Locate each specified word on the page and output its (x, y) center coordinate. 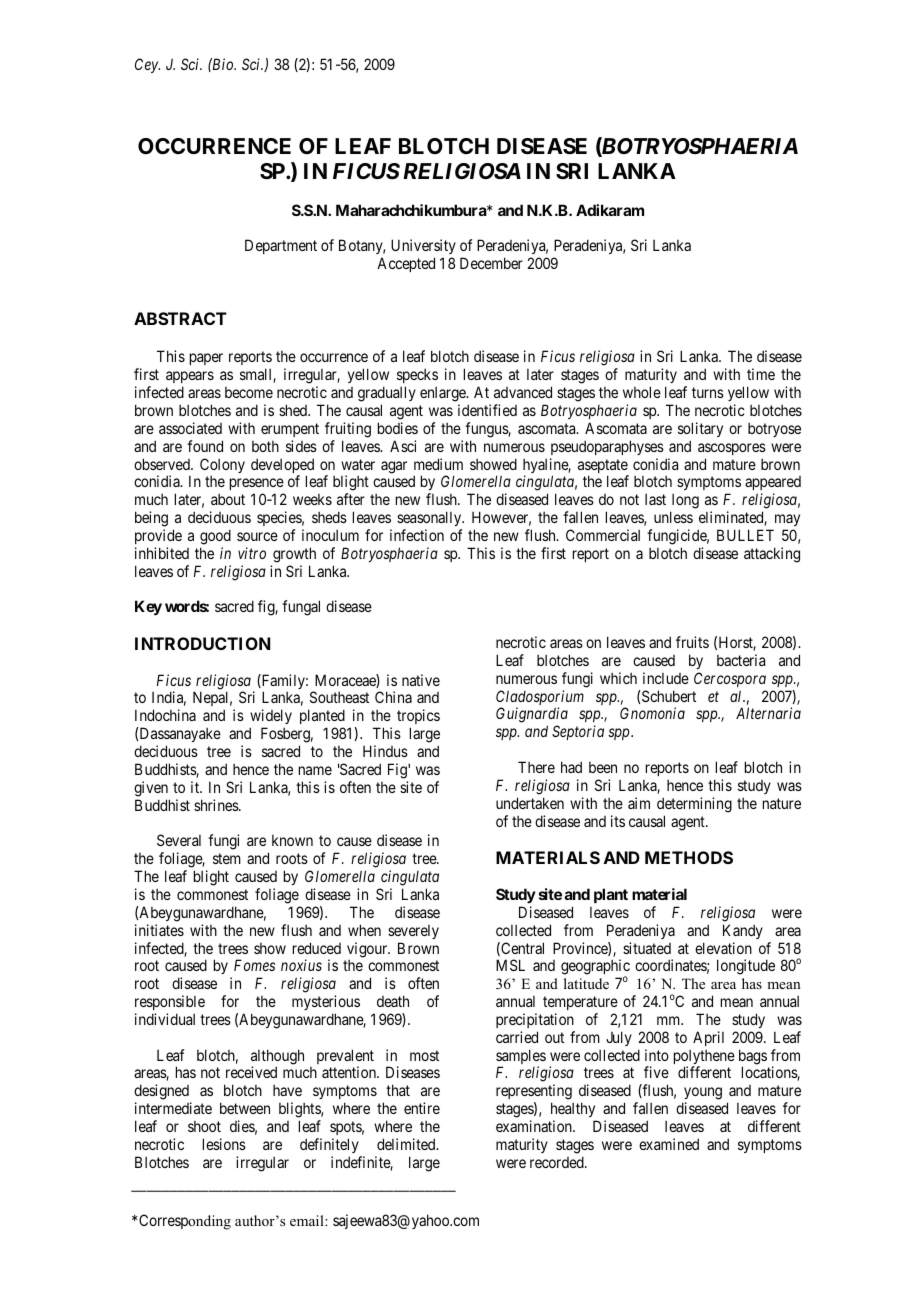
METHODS (689, 857)
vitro (252, 553)
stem (227, 858)
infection (417, 535)
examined (669, 1144)
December (491, 263)
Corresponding (185, 1222)
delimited (407, 1144)
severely (413, 932)
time (761, 374)
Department (281, 246)
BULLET (745, 535)
